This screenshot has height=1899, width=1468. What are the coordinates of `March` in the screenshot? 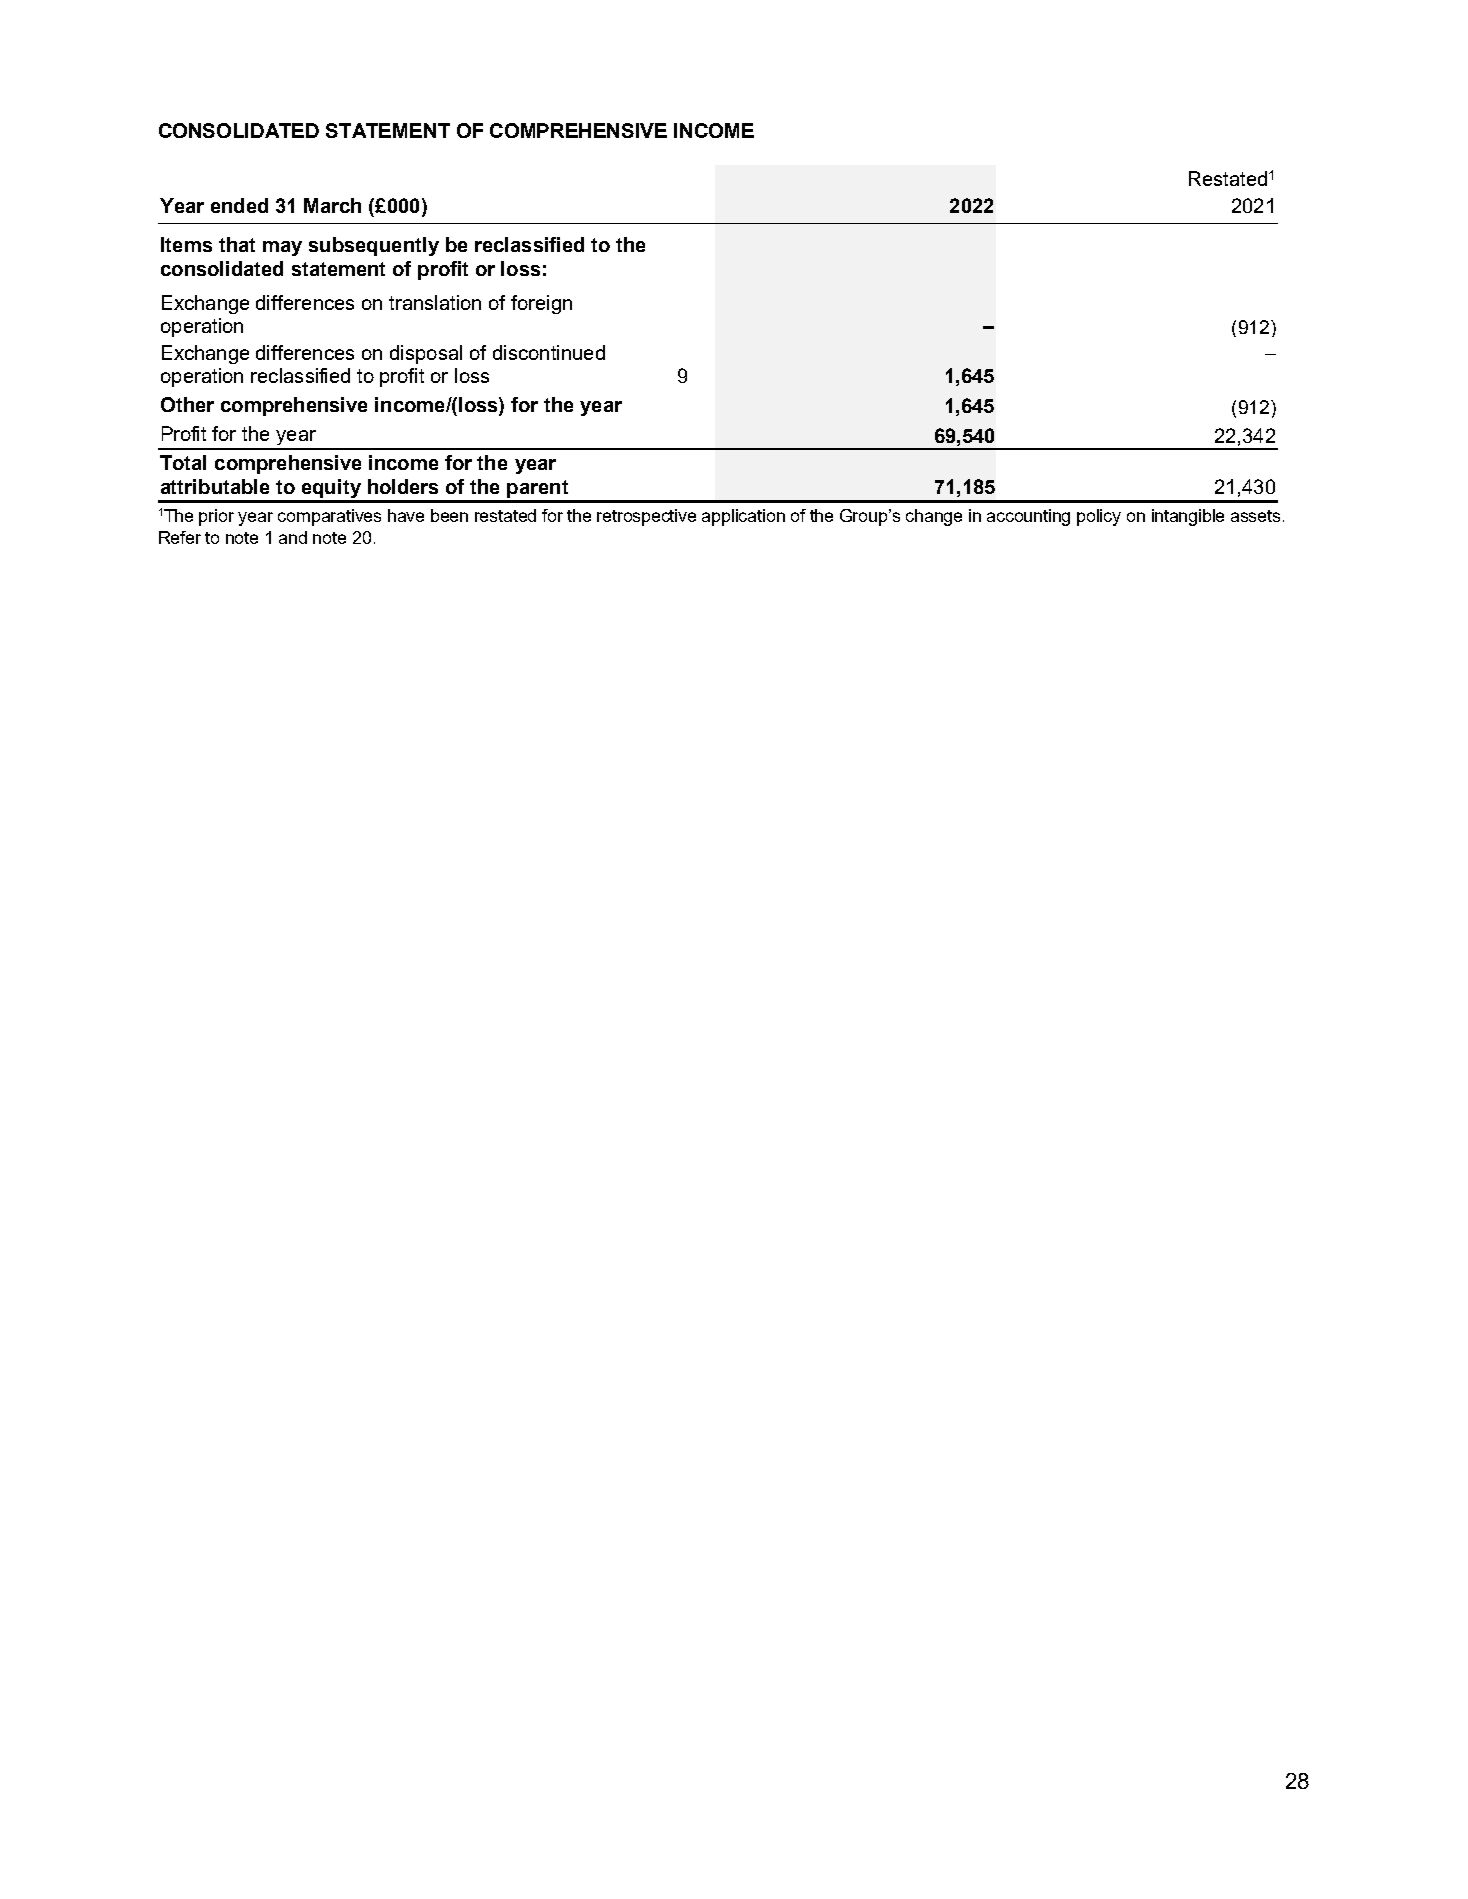 It's located at (332, 205).
